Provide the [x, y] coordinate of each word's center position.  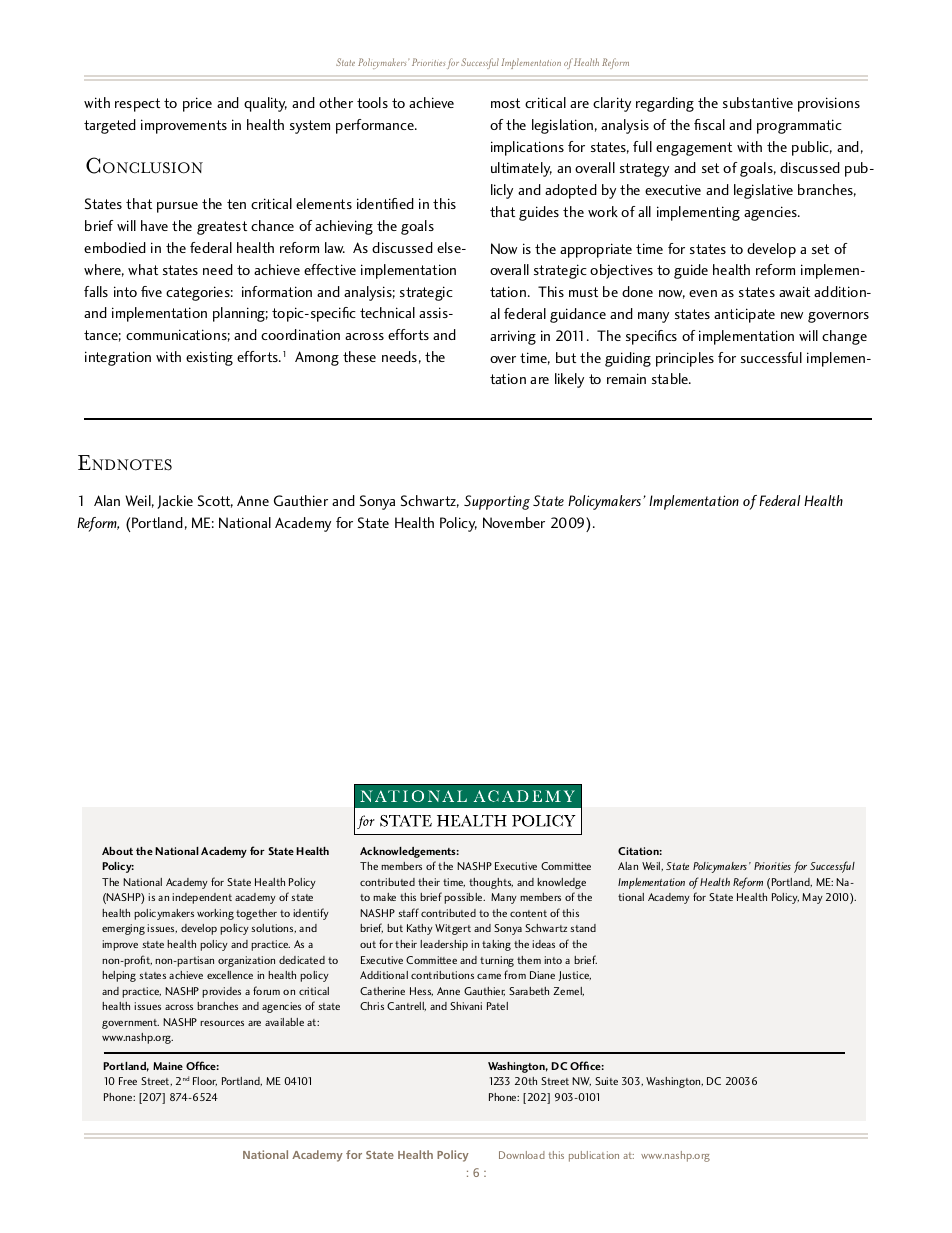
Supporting [497, 502]
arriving [513, 337]
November [514, 522]
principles [685, 359]
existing [209, 358]
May [812, 898]
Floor [205, 1081]
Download [522, 1155]
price [197, 104]
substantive [758, 102]
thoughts [491, 883]
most [505, 103]
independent [202, 898]
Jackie [175, 502]
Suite [606, 1081]
